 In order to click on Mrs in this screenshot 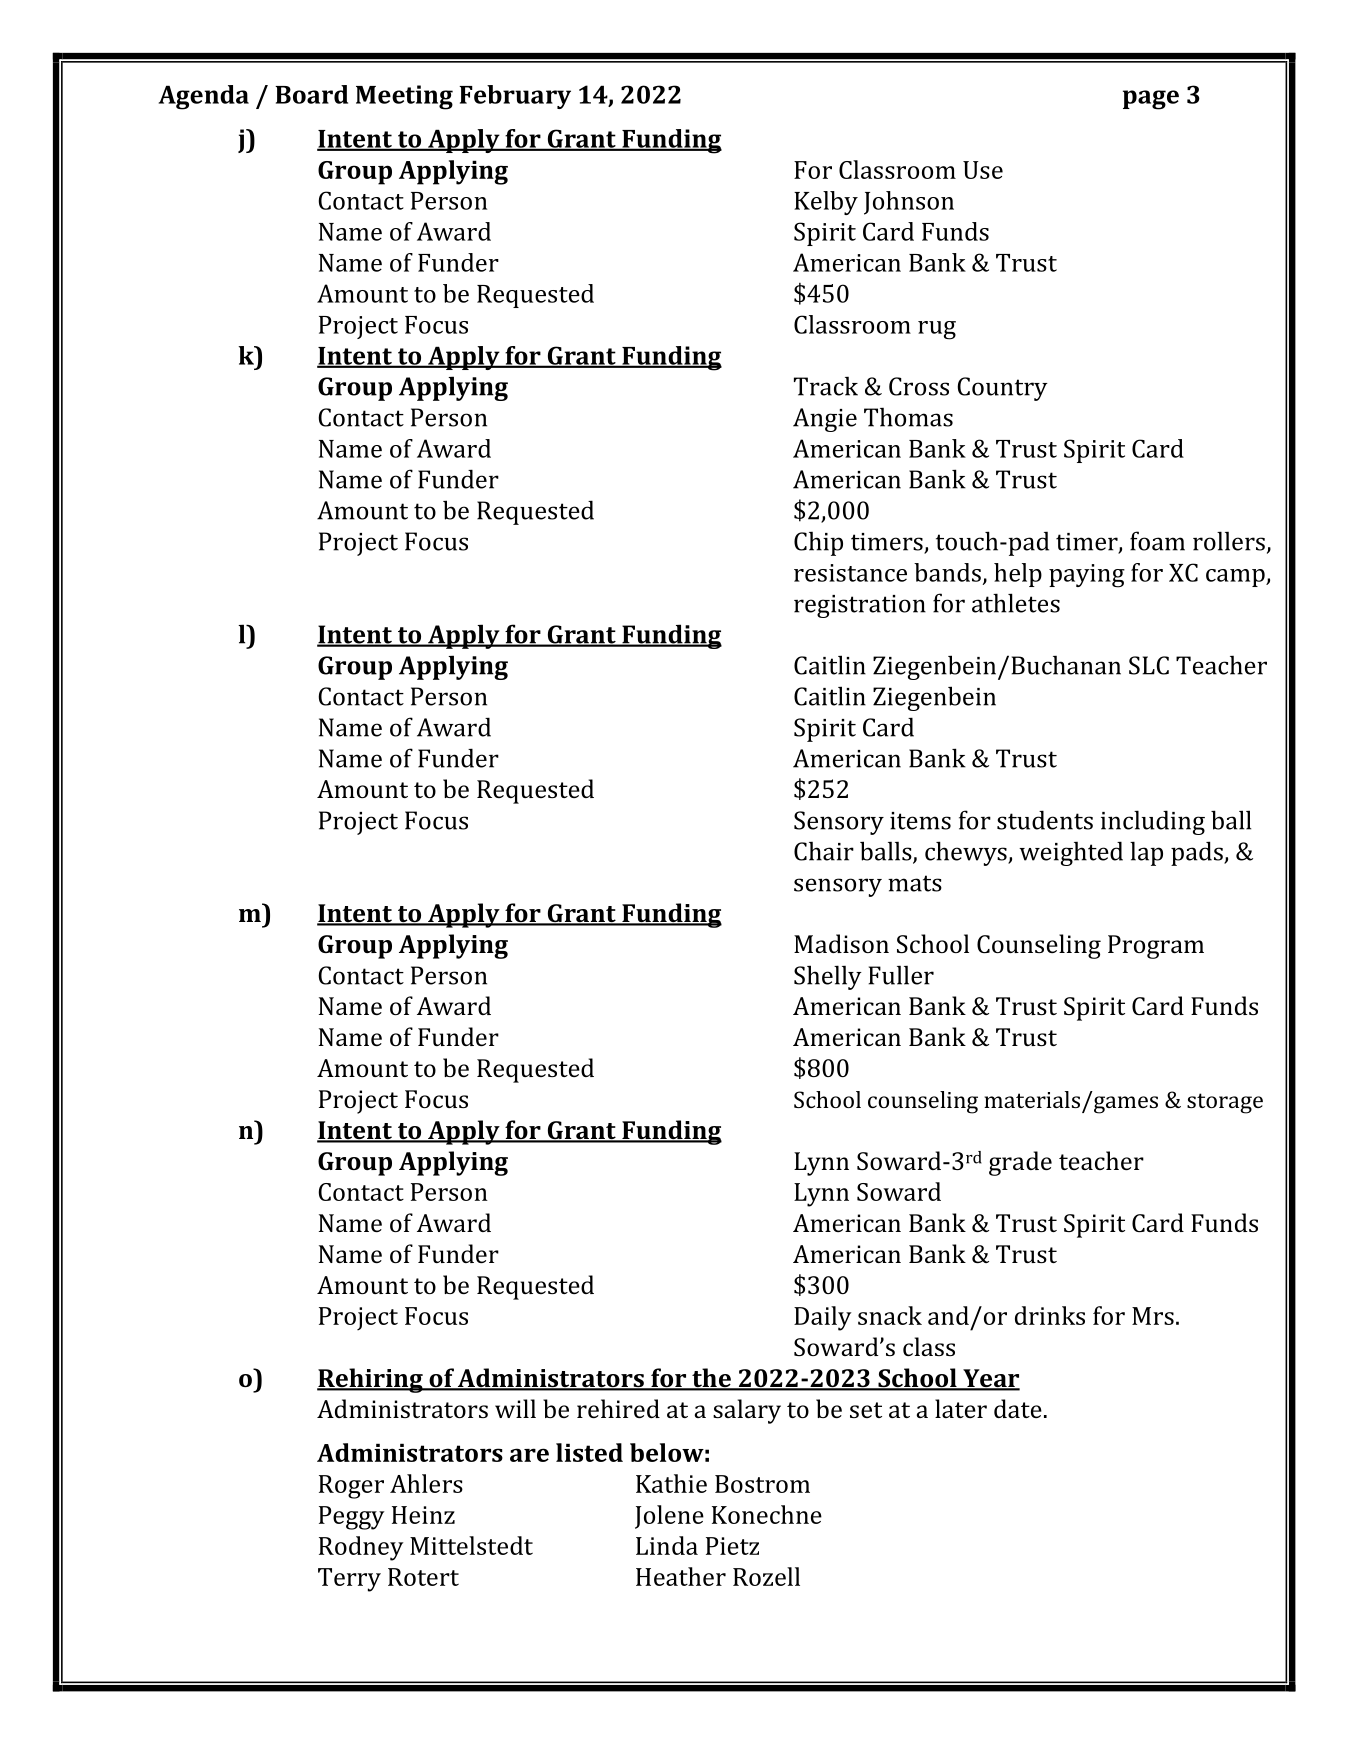, I will do `click(1153, 1316)`.
